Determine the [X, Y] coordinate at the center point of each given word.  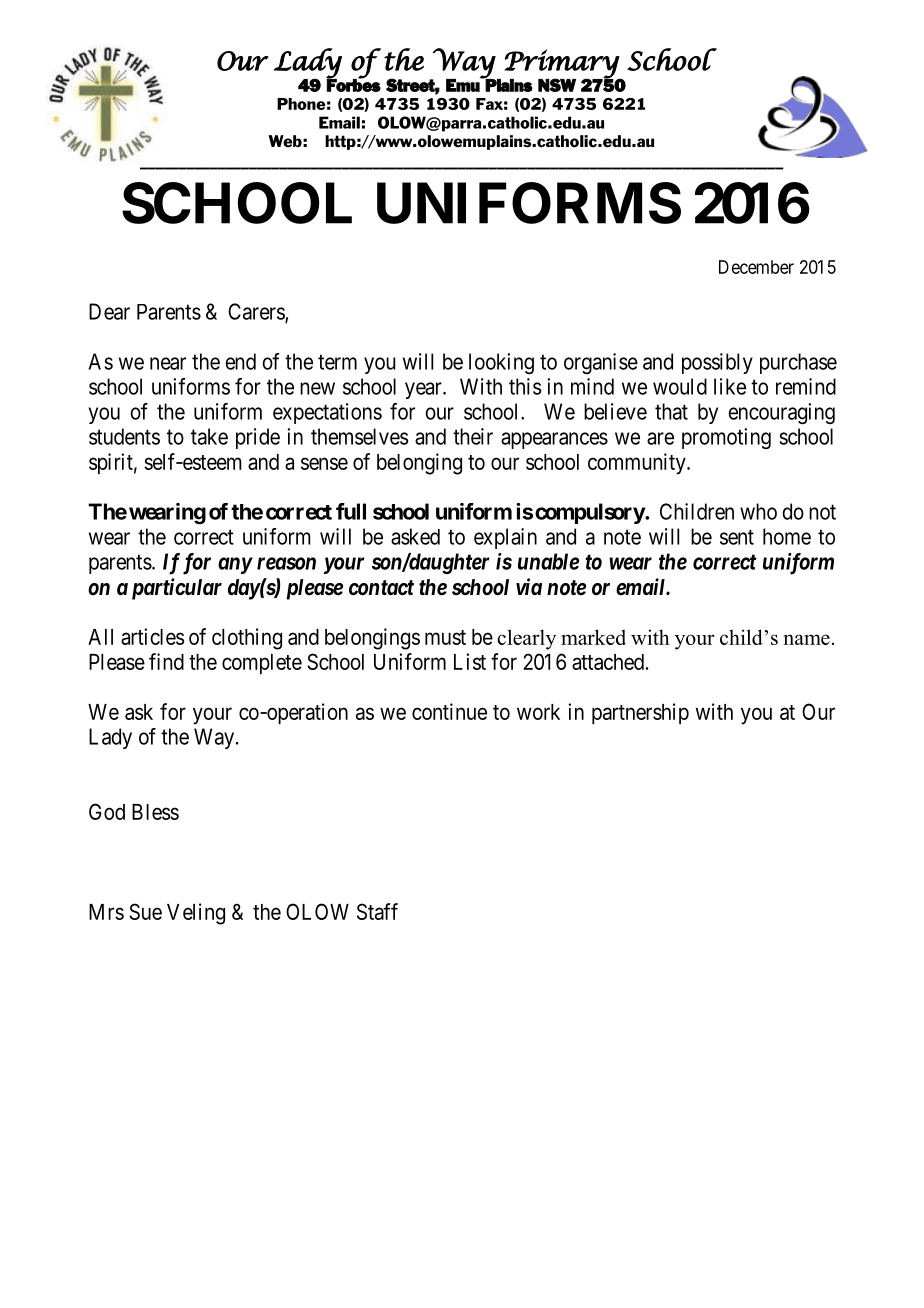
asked [415, 536]
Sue [145, 911]
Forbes [353, 84]
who [758, 511]
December [756, 267]
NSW [557, 85]
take [209, 436]
